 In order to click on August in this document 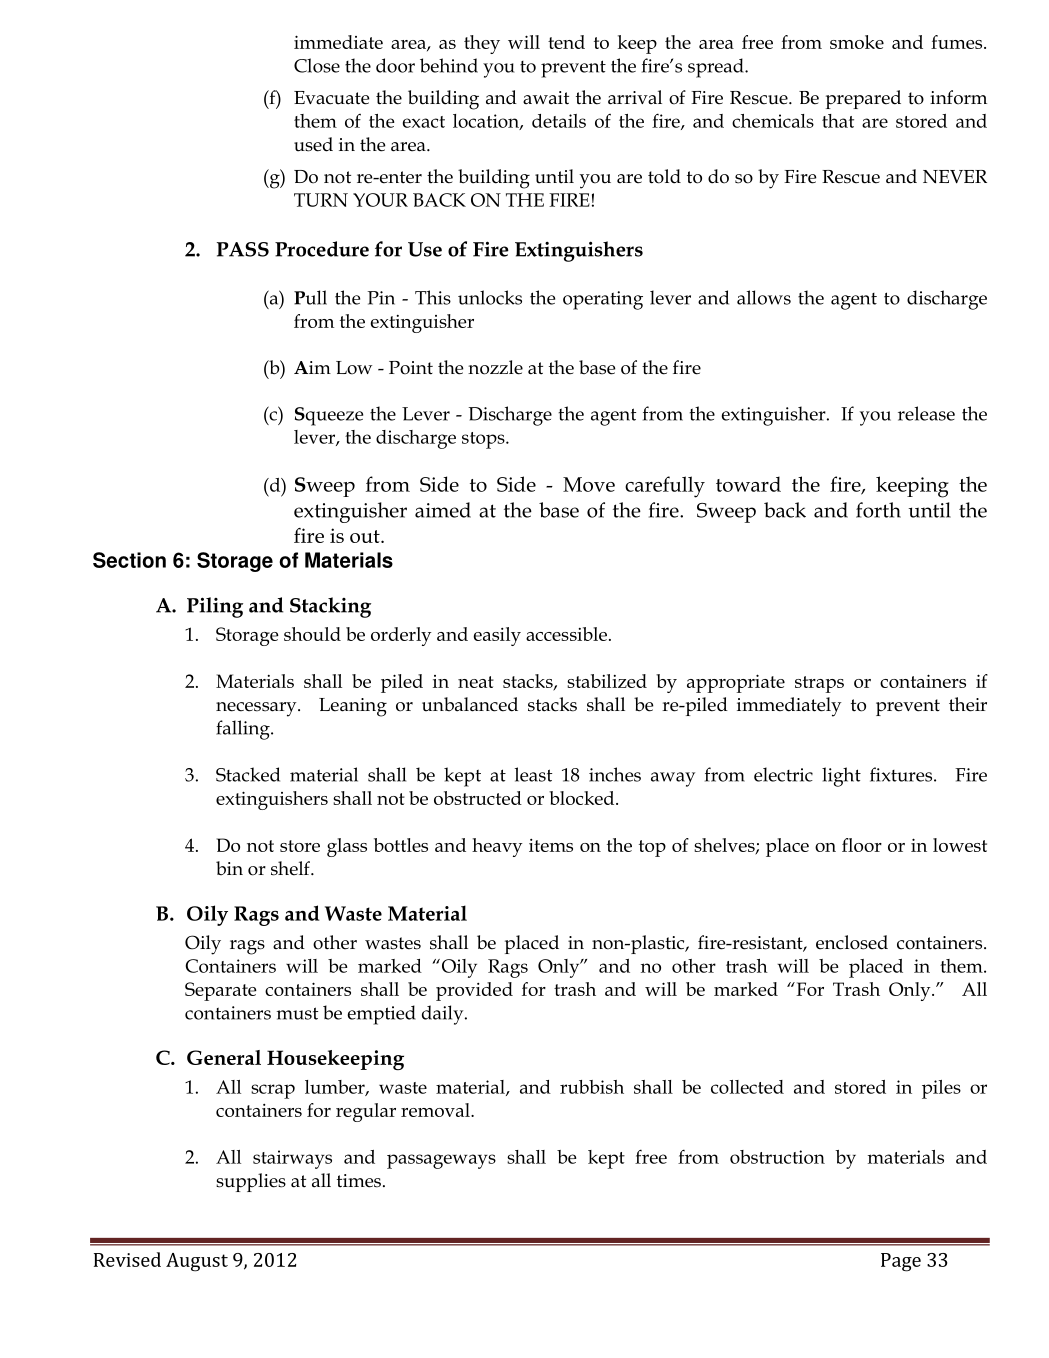, I will do `click(197, 1262)`.
